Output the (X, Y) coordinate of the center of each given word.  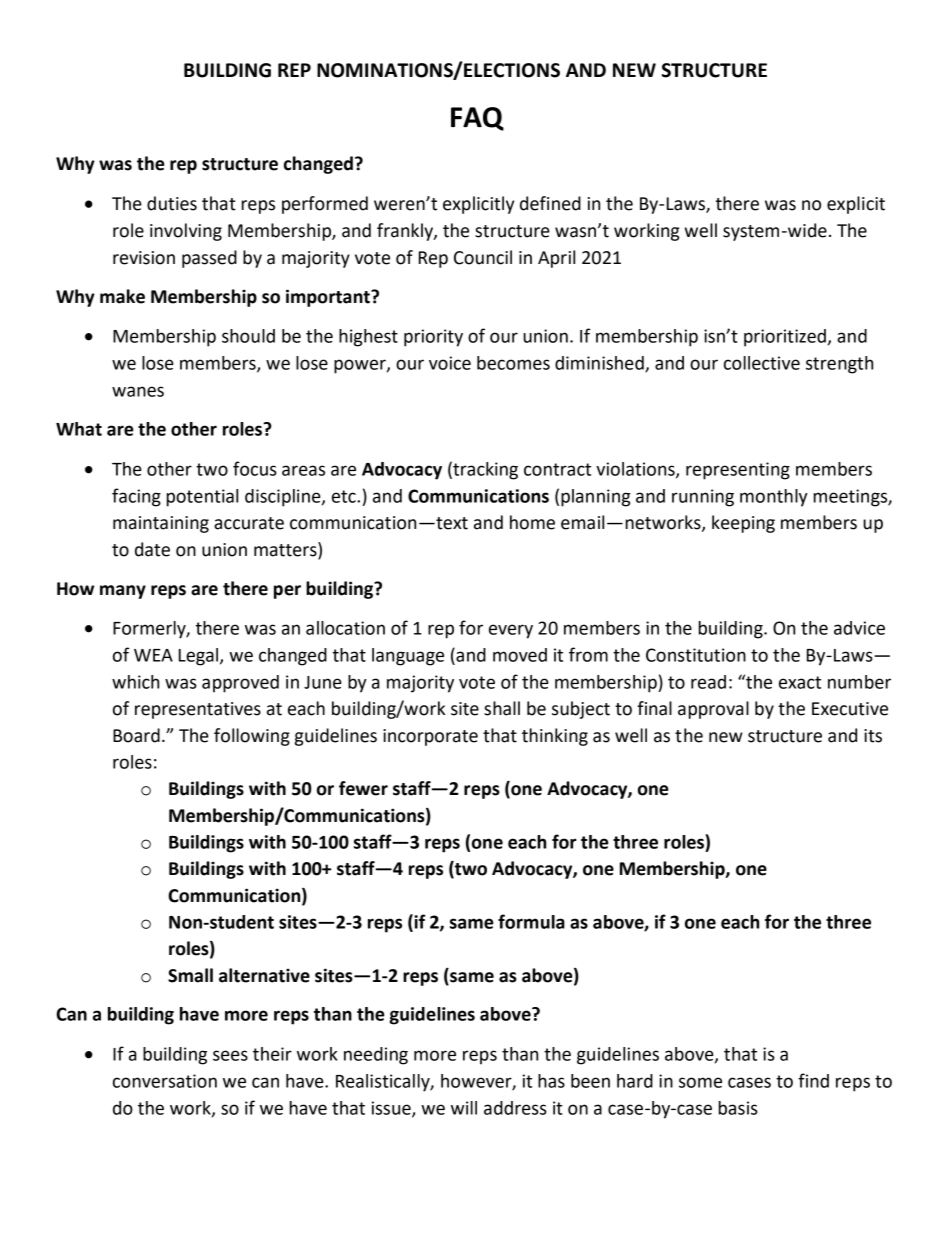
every (511, 631)
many (123, 592)
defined (550, 203)
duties (172, 203)
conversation (165, 1081)
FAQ (477, 119)
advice (859, 628)
